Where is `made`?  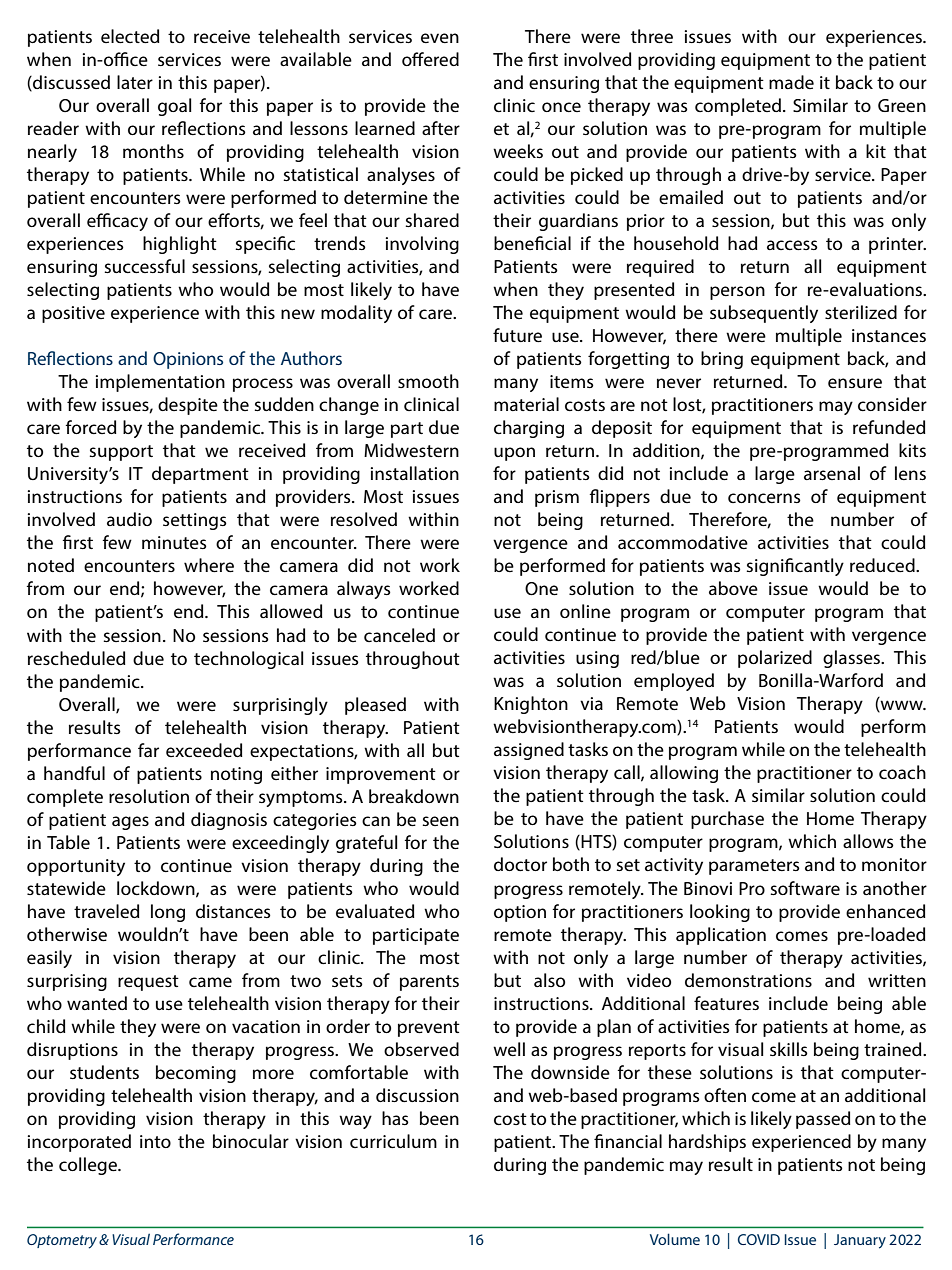
made is located at coordinates (791, 82).
